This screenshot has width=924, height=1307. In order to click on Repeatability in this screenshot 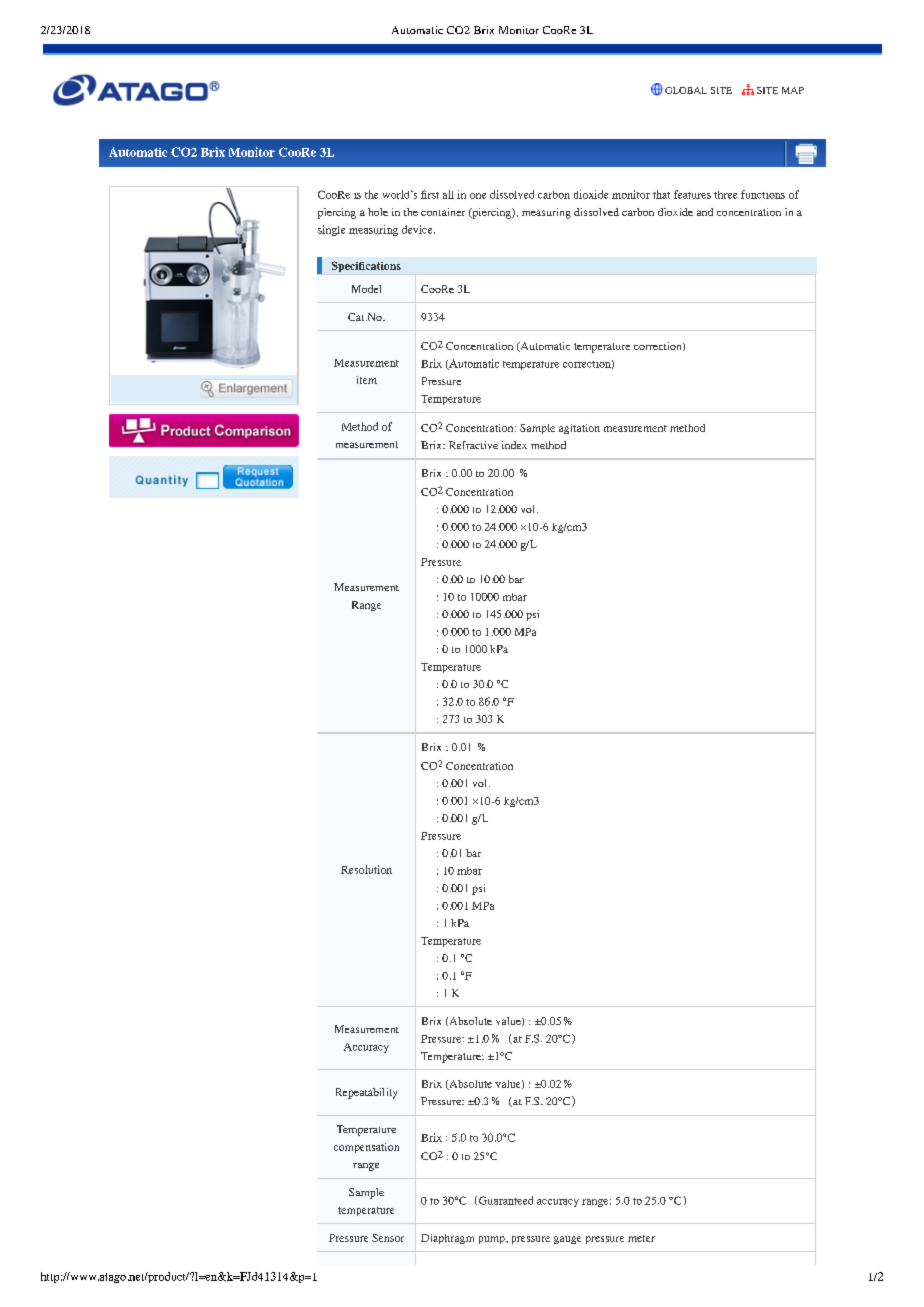, I will do `click(366, 1093)`.
